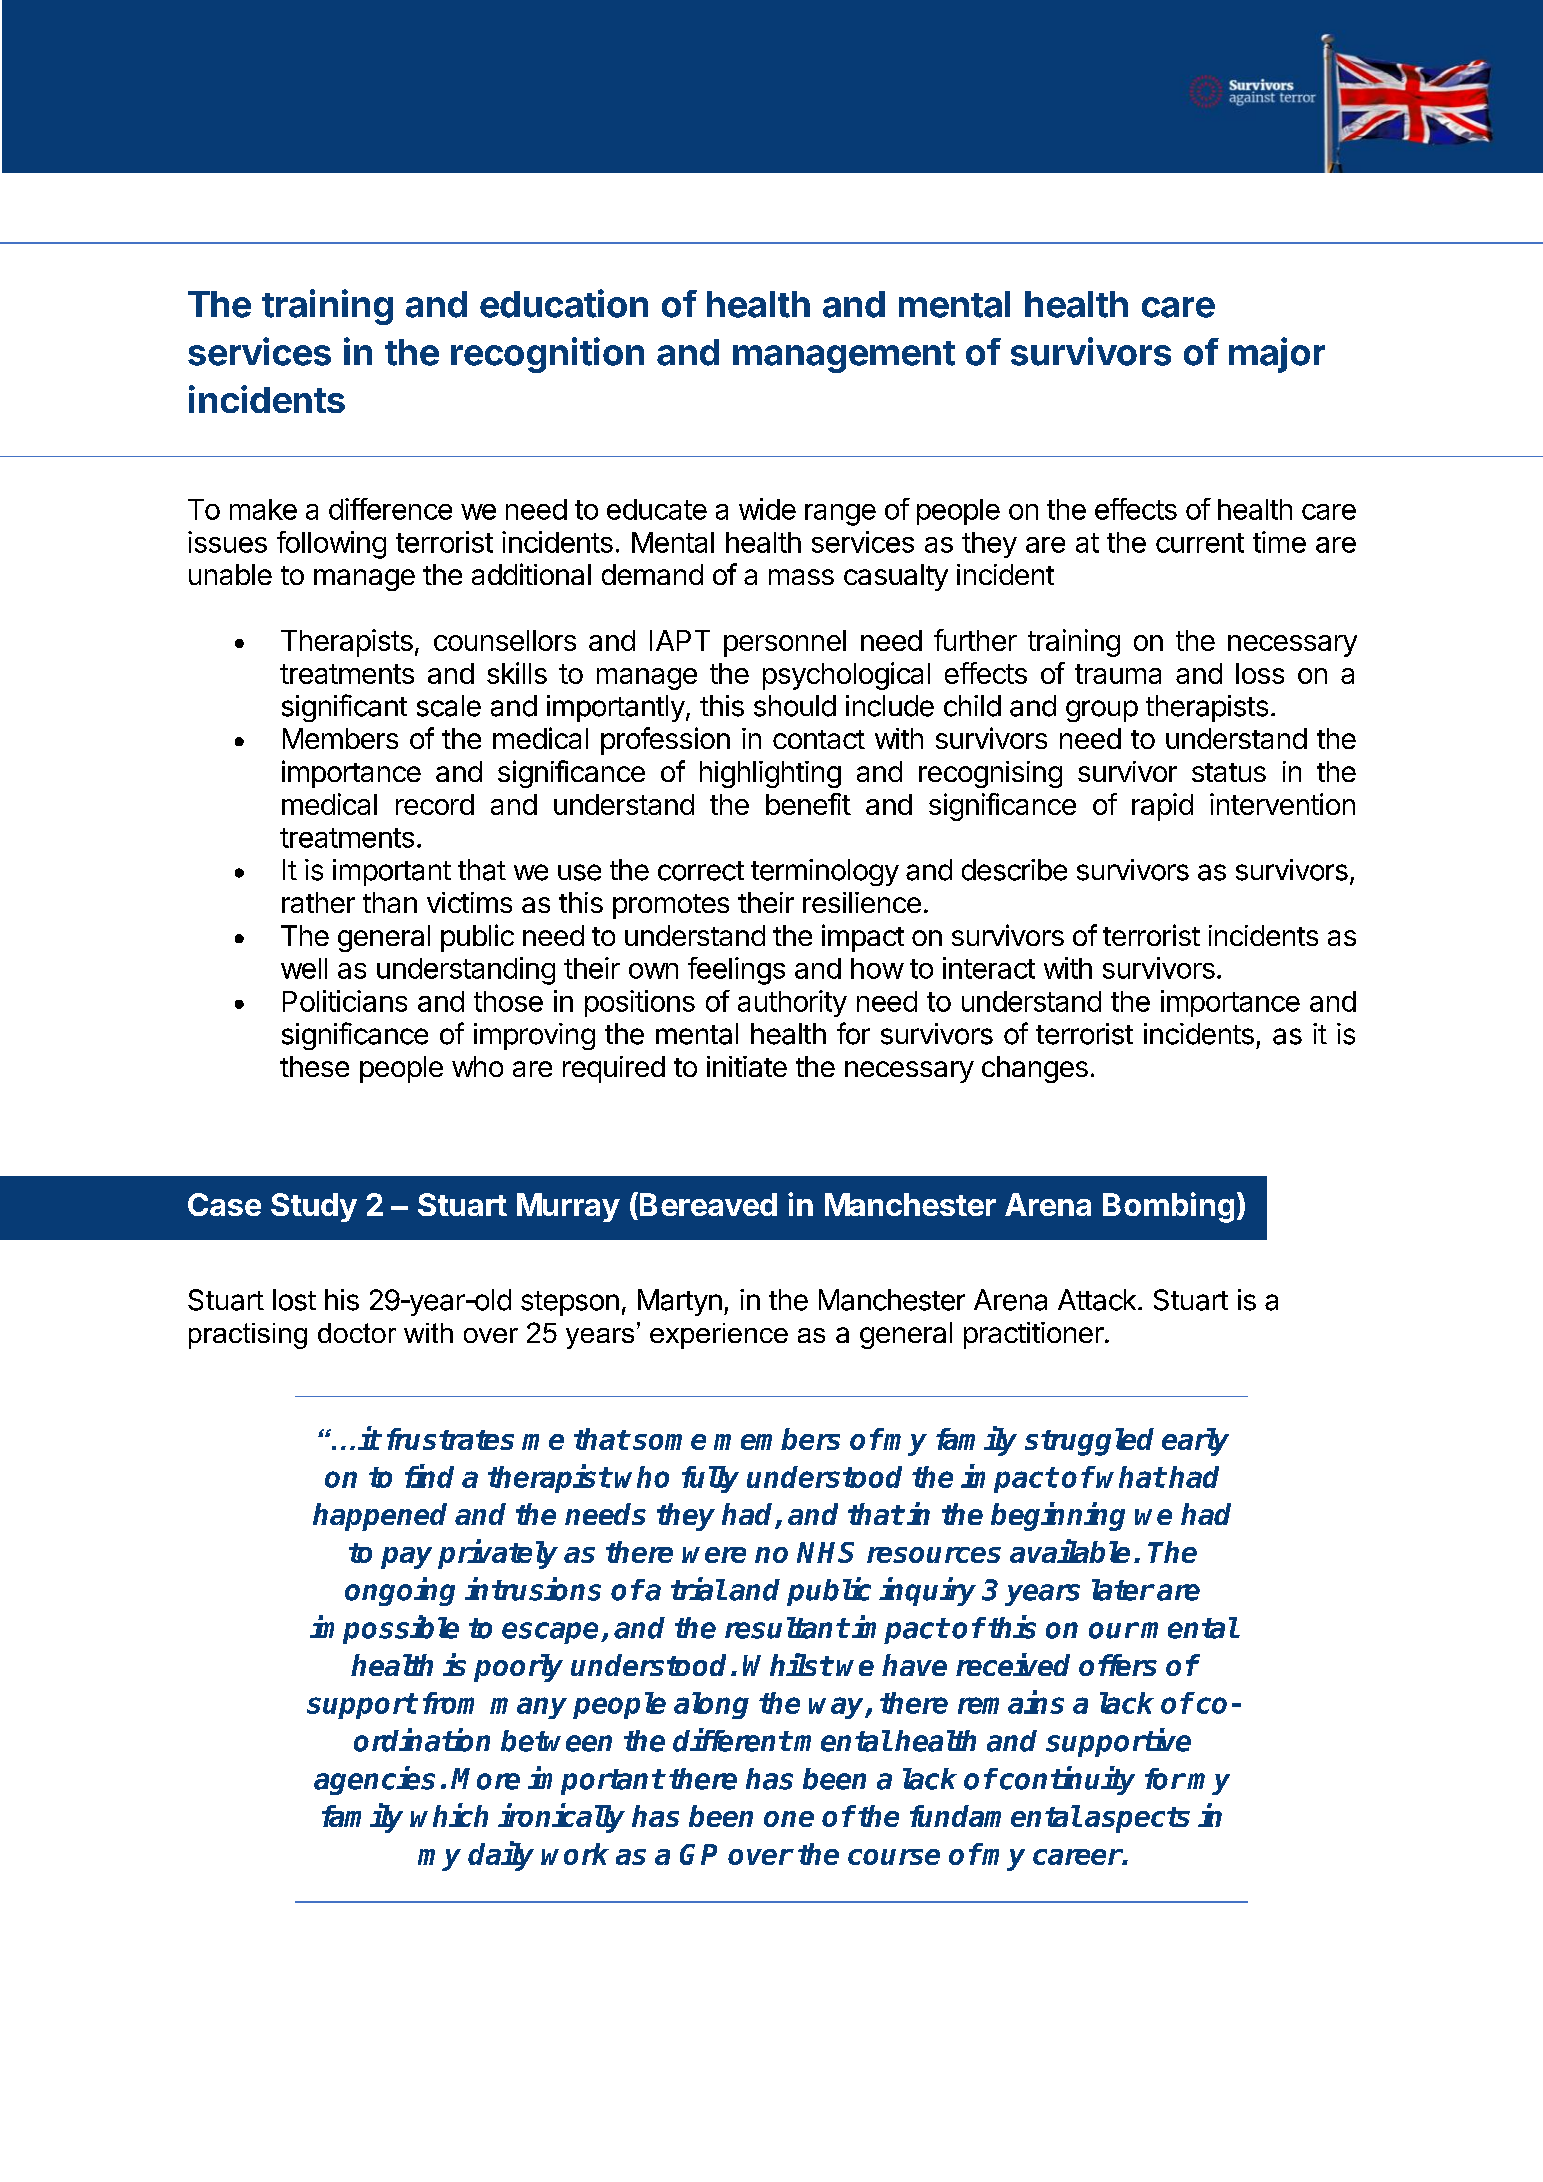 This page has height=2182, width=1543. Describe the element at coordinates (711, 1705) in the page. I see `along` at that location.
